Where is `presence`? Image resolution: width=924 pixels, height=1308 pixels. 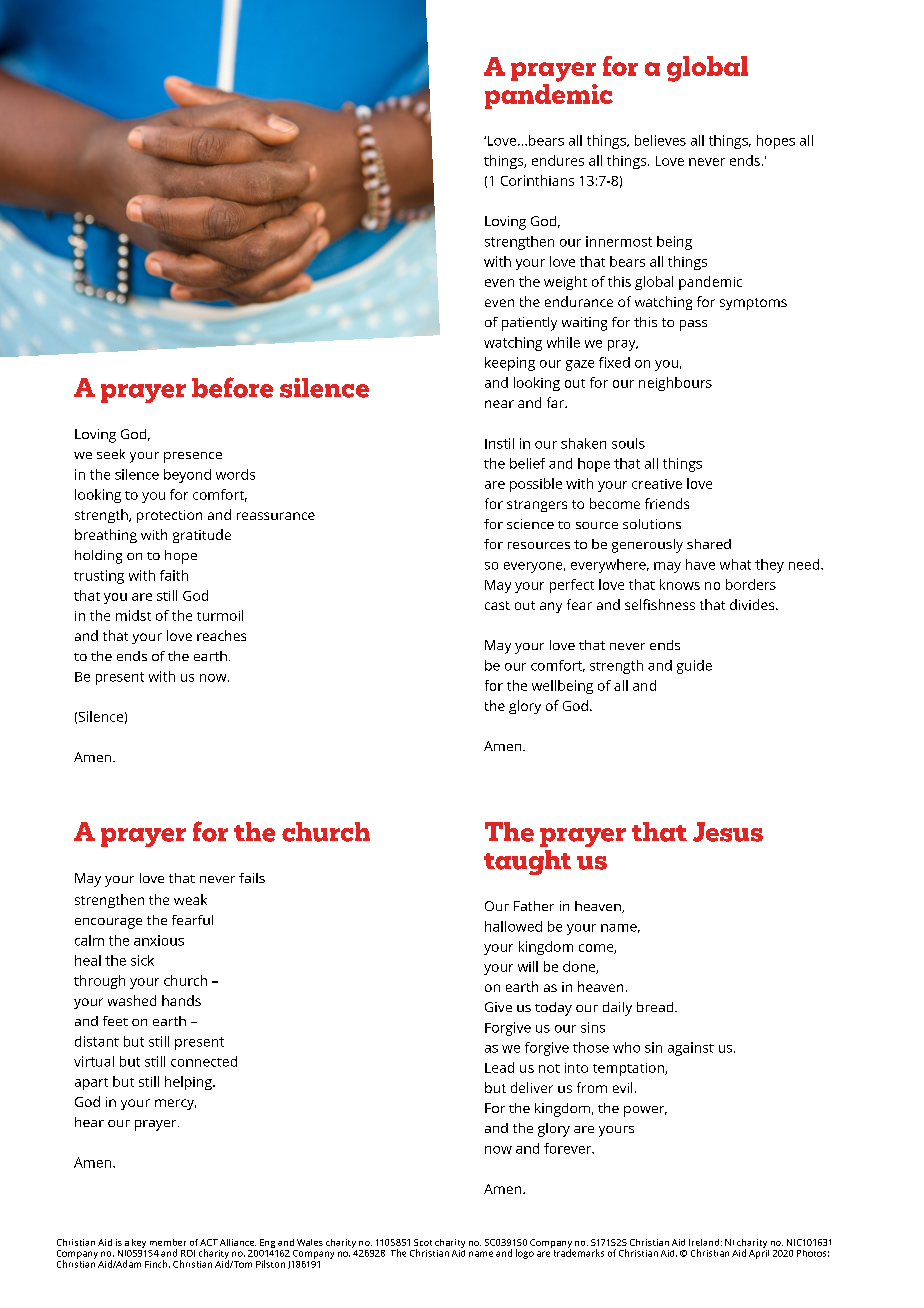
presence is located at coordinates (193, 457).
